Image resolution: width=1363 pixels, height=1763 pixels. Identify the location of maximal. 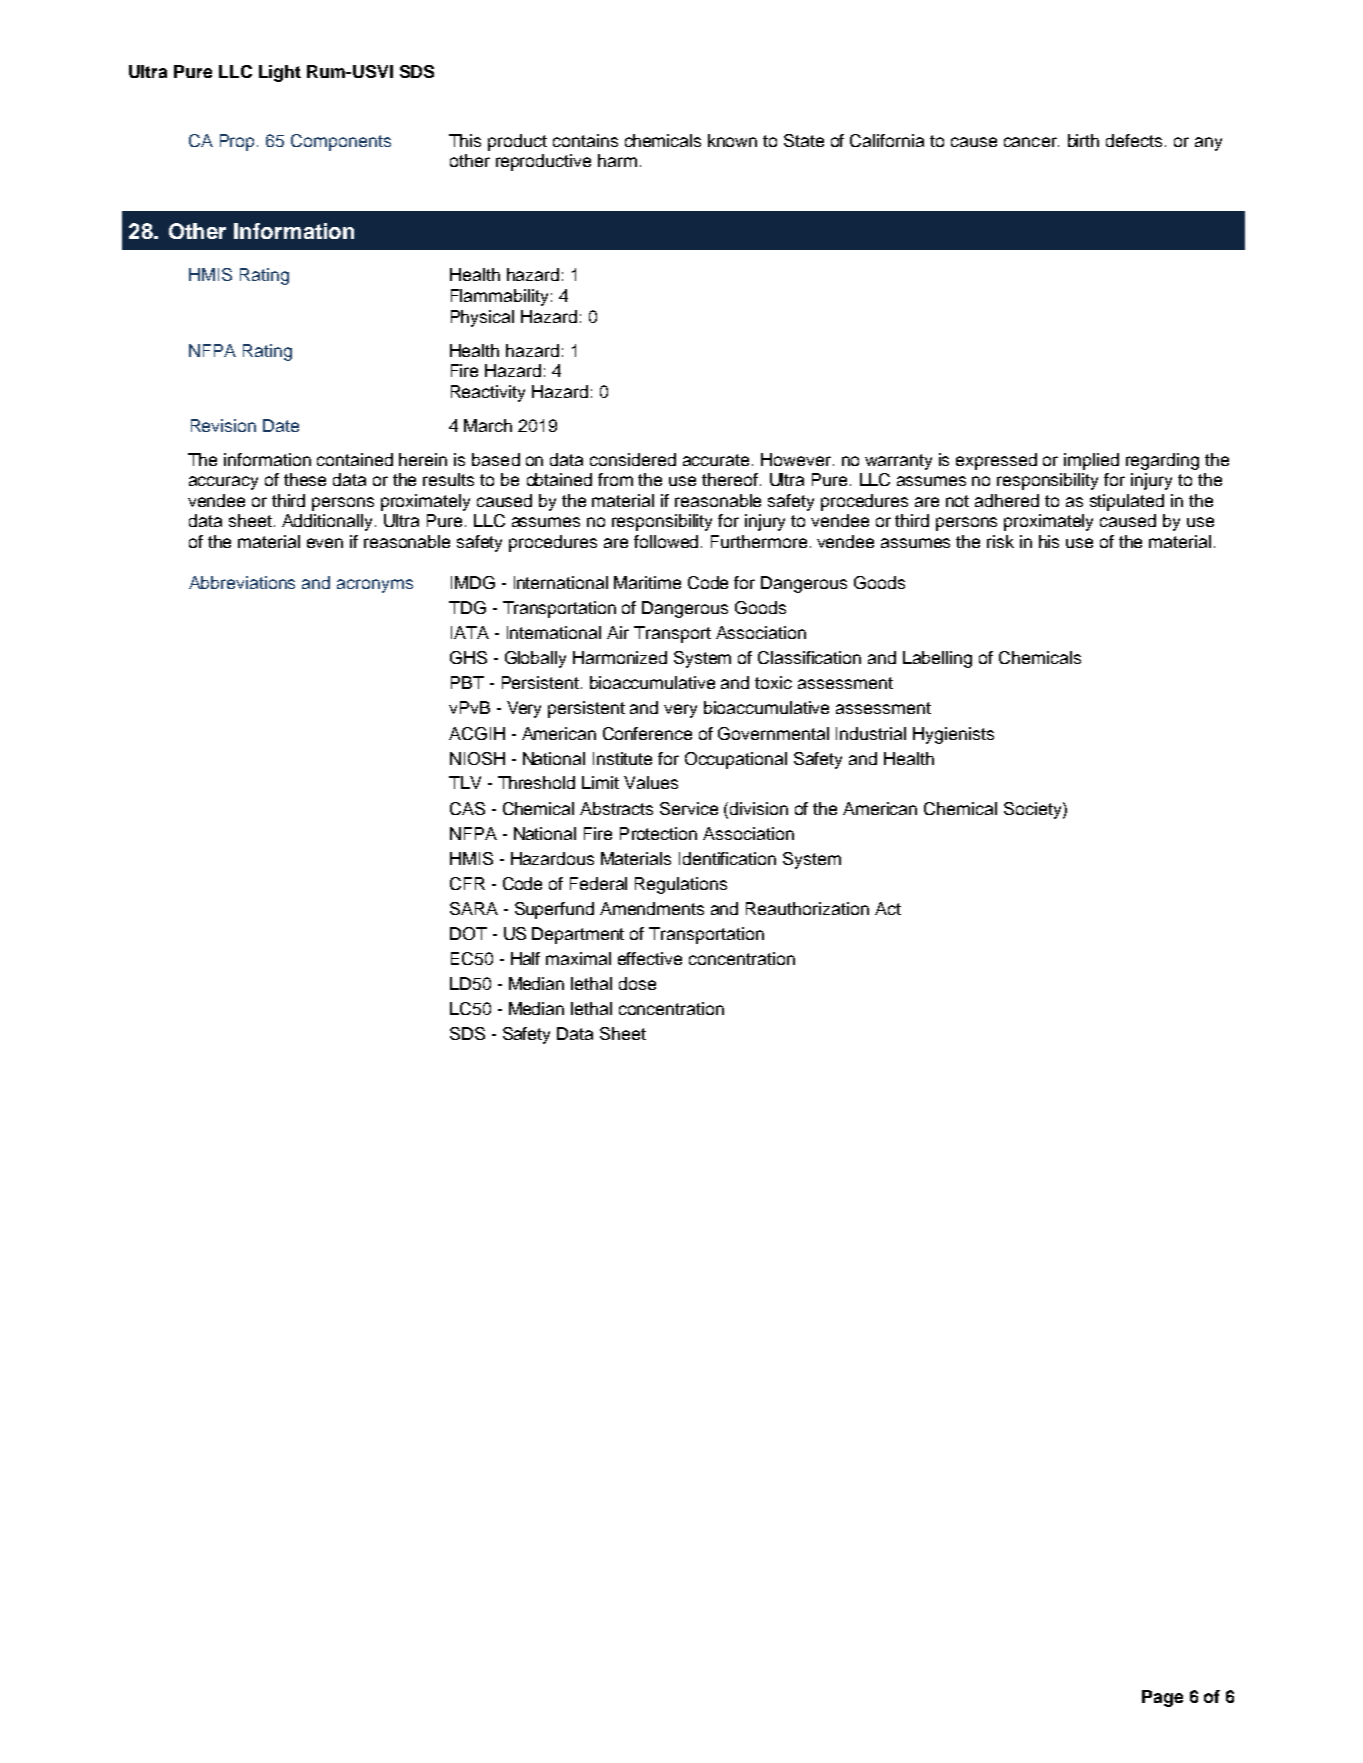
(578, 958).
